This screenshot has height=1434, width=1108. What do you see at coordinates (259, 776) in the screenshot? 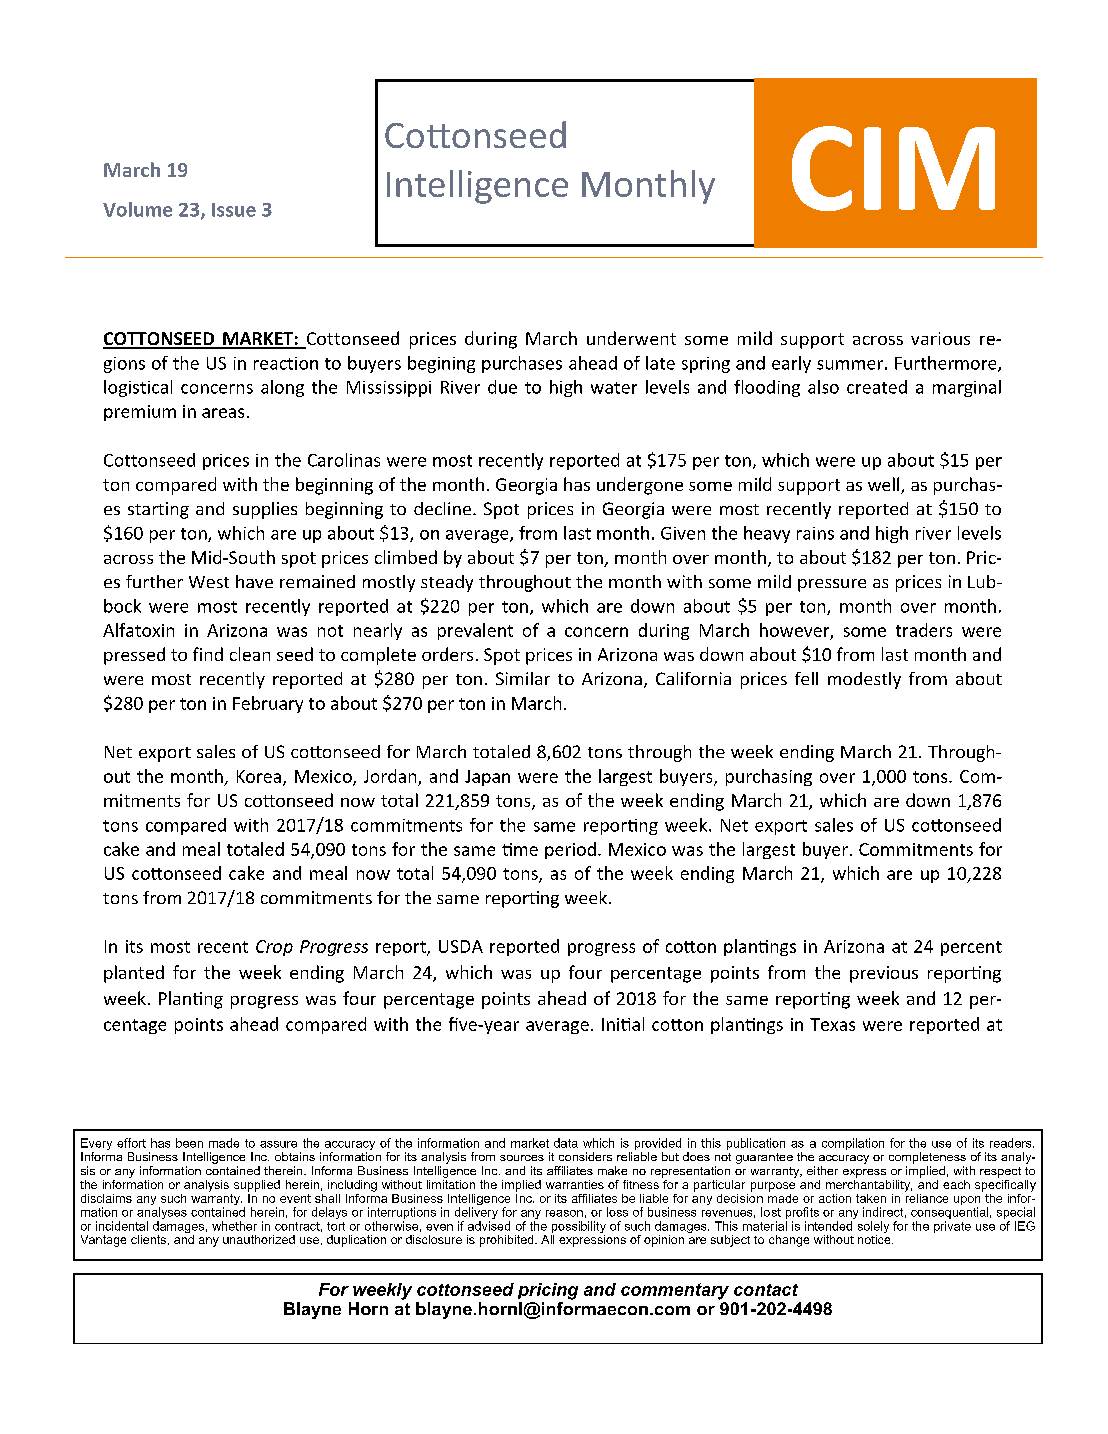
I see `Korea` at bounding box center [259, 776].
